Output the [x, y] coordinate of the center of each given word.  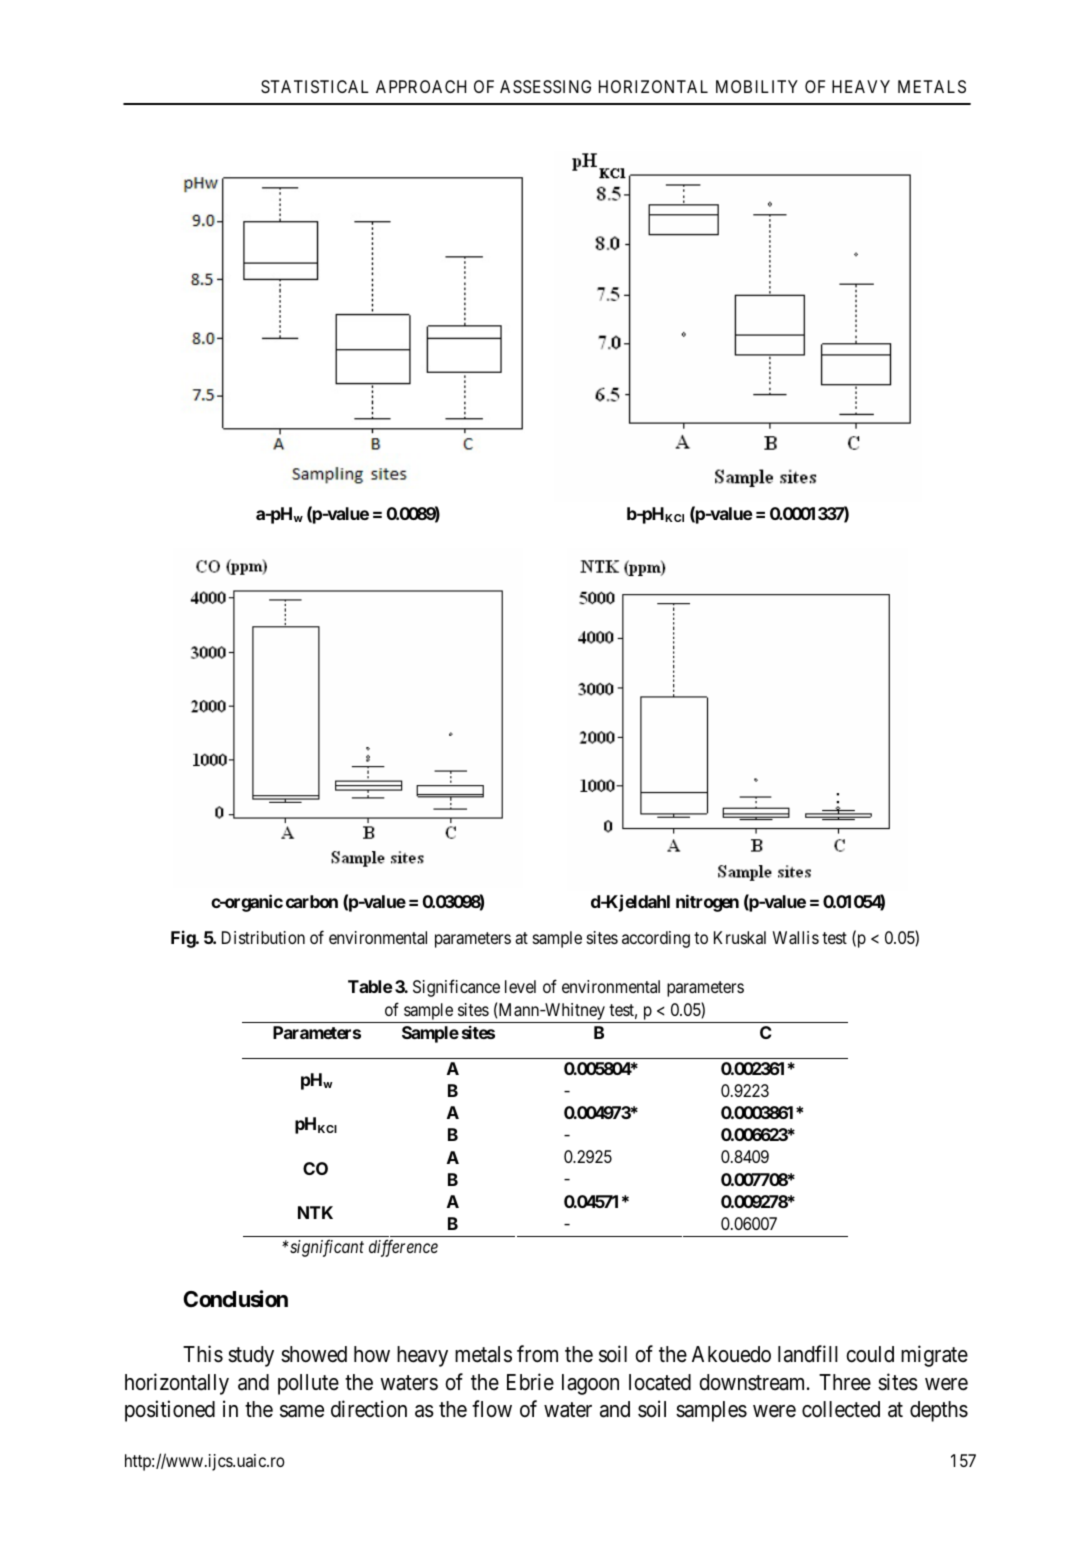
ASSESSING [545, 86]
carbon [312, 901]
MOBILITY [757, 86]
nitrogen [707, 903]
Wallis [796, 937]
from [537, 1354]
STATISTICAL [315, 86]
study [251, 1356]
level [520, 986]
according [656, 939]
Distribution [263, 937]
